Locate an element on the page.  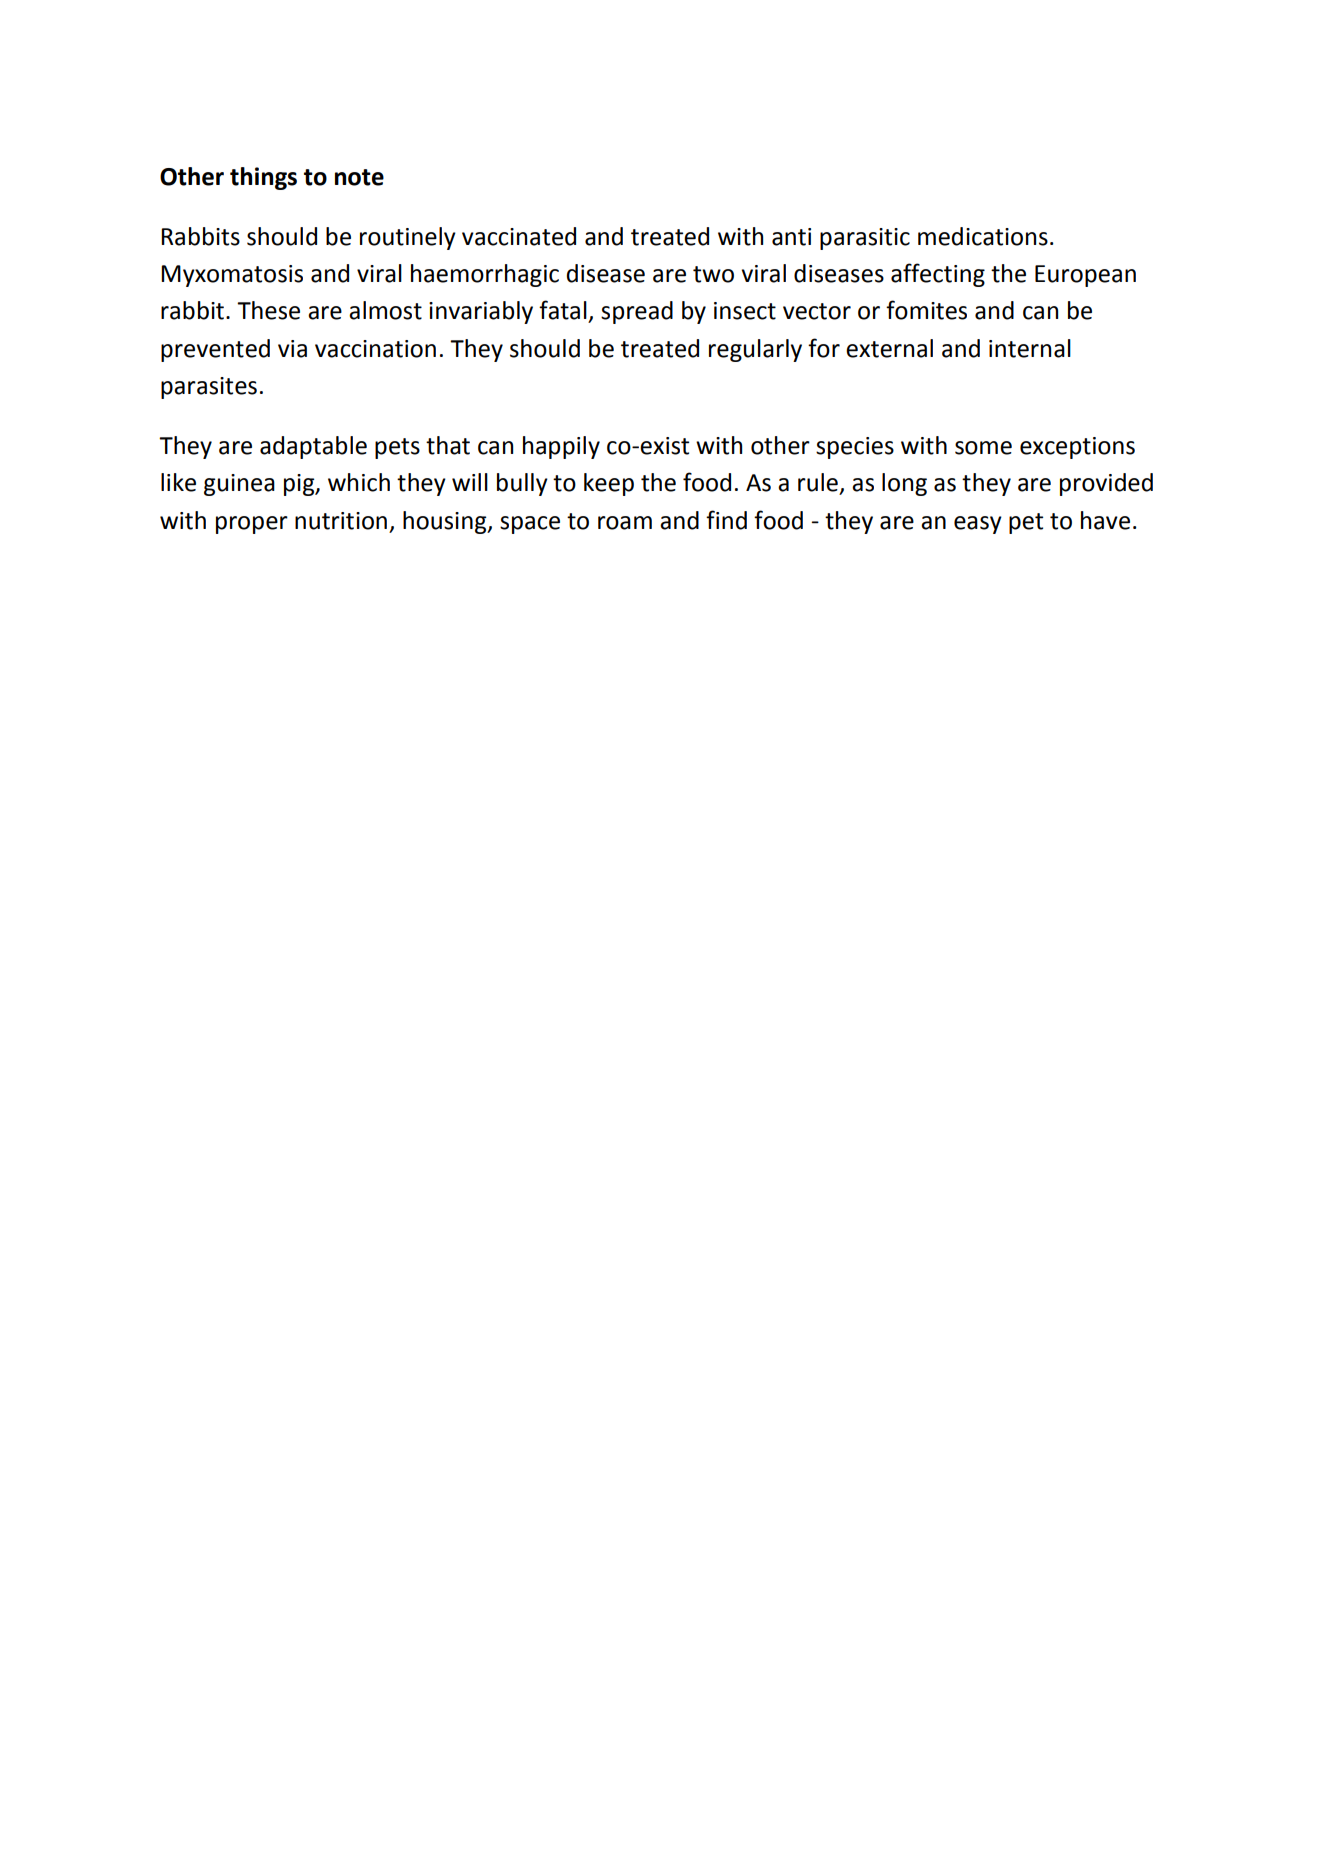
internal is located at coordinates (1030, 348).
